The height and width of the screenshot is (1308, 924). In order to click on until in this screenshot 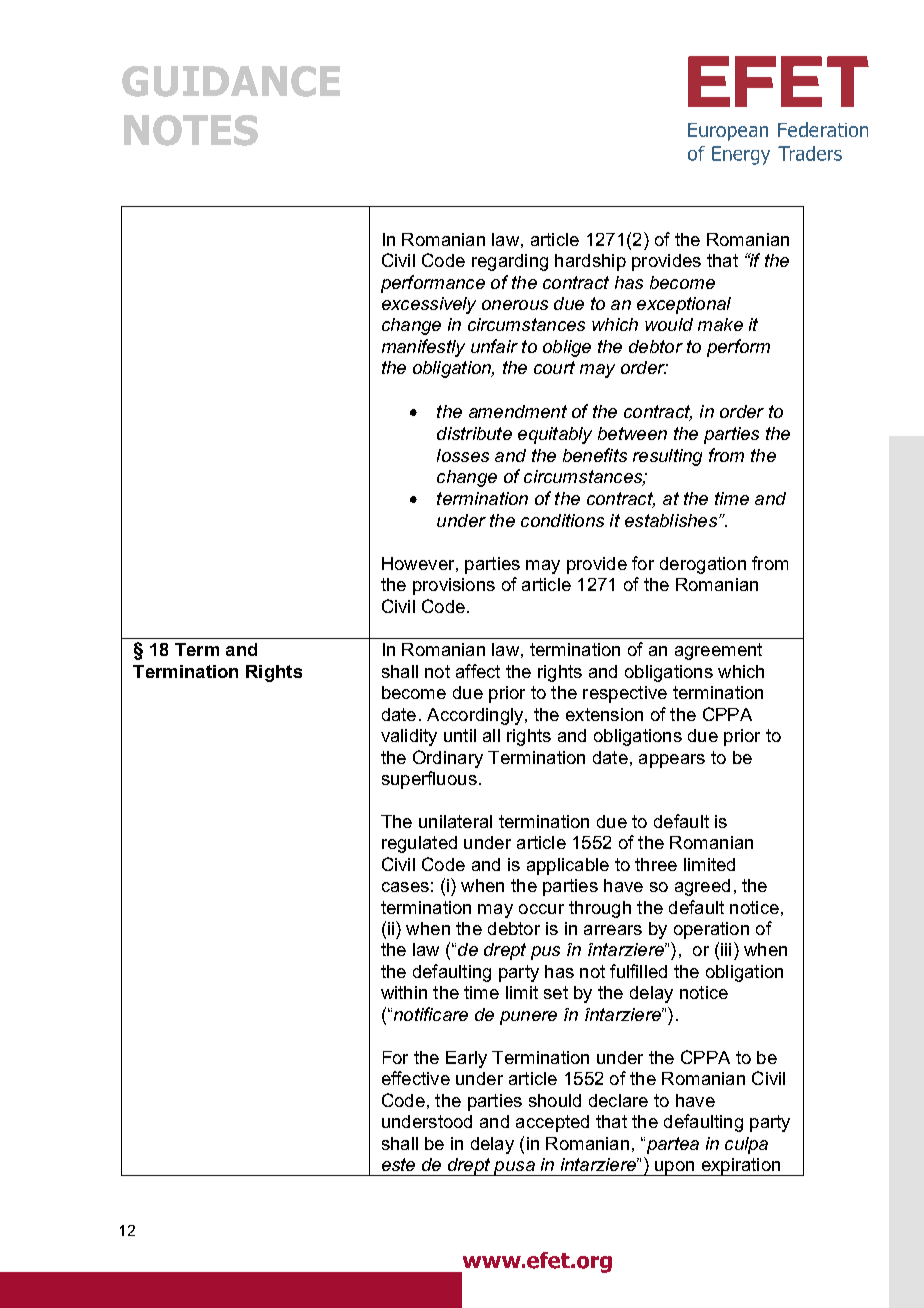, I will do `click(460, 735)`.
